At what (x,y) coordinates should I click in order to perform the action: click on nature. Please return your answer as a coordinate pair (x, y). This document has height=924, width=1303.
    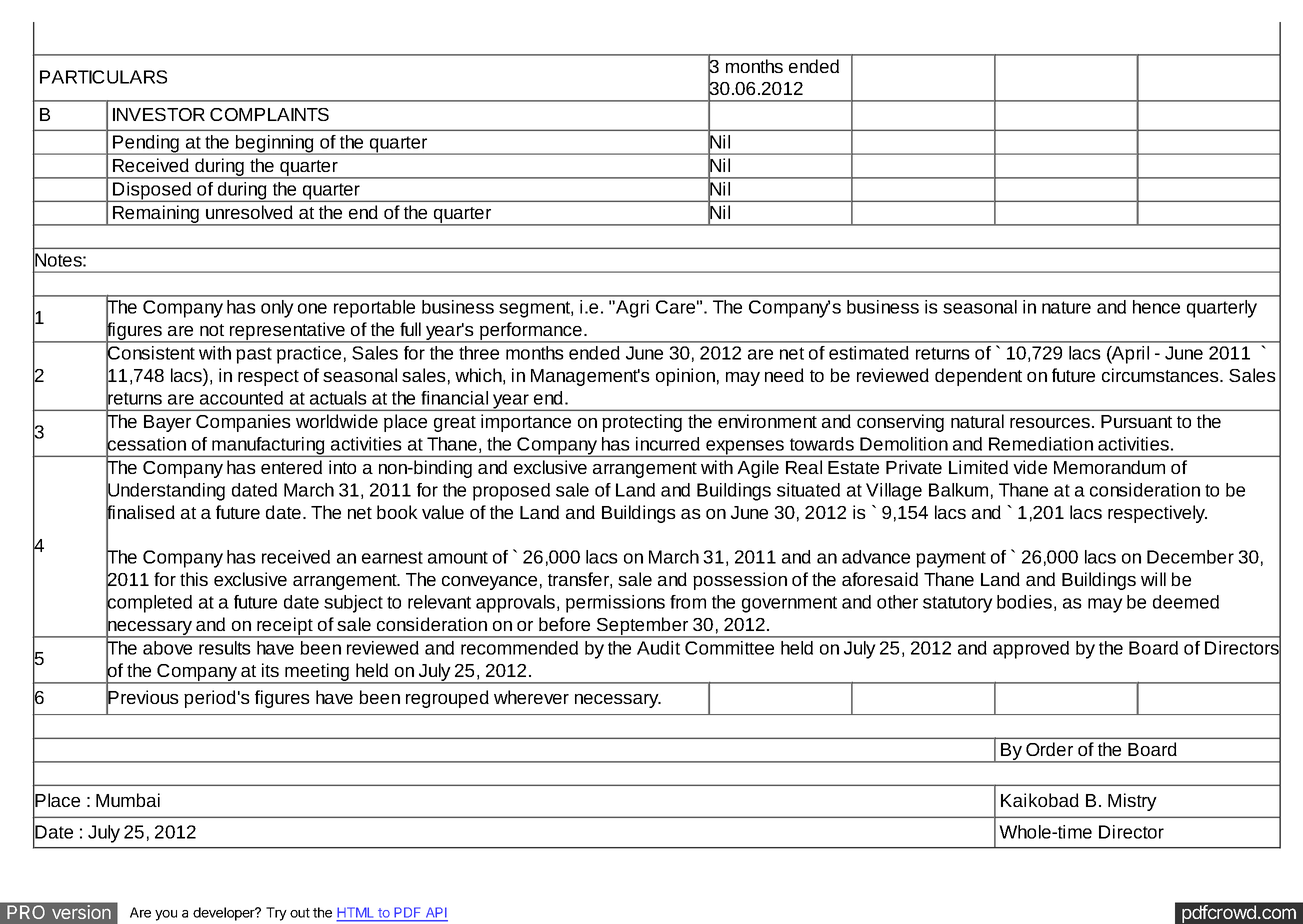
    Looking at the image, I should click on (1066, 307).
